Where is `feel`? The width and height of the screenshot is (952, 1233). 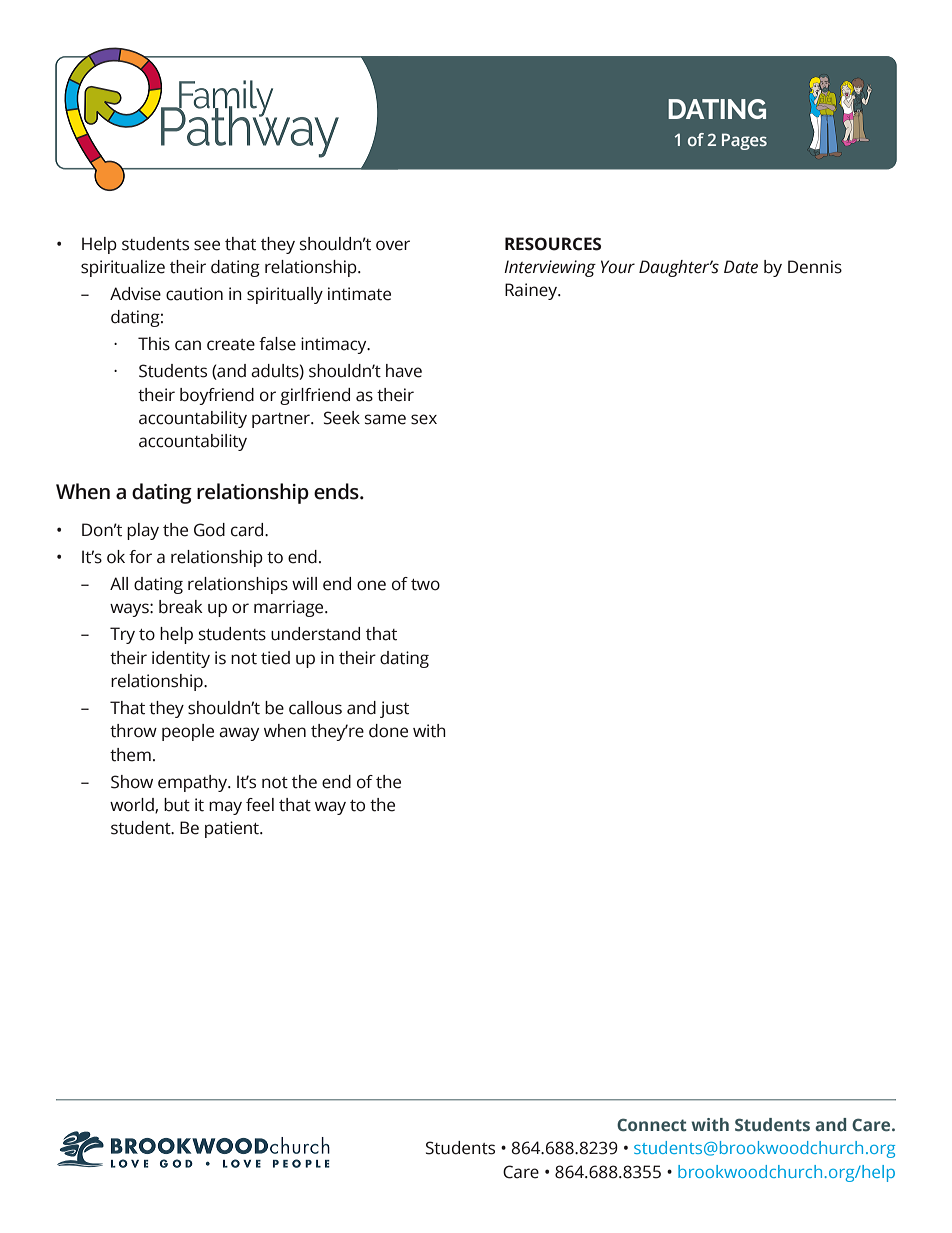 feel is located at coordinates (260, 805).
